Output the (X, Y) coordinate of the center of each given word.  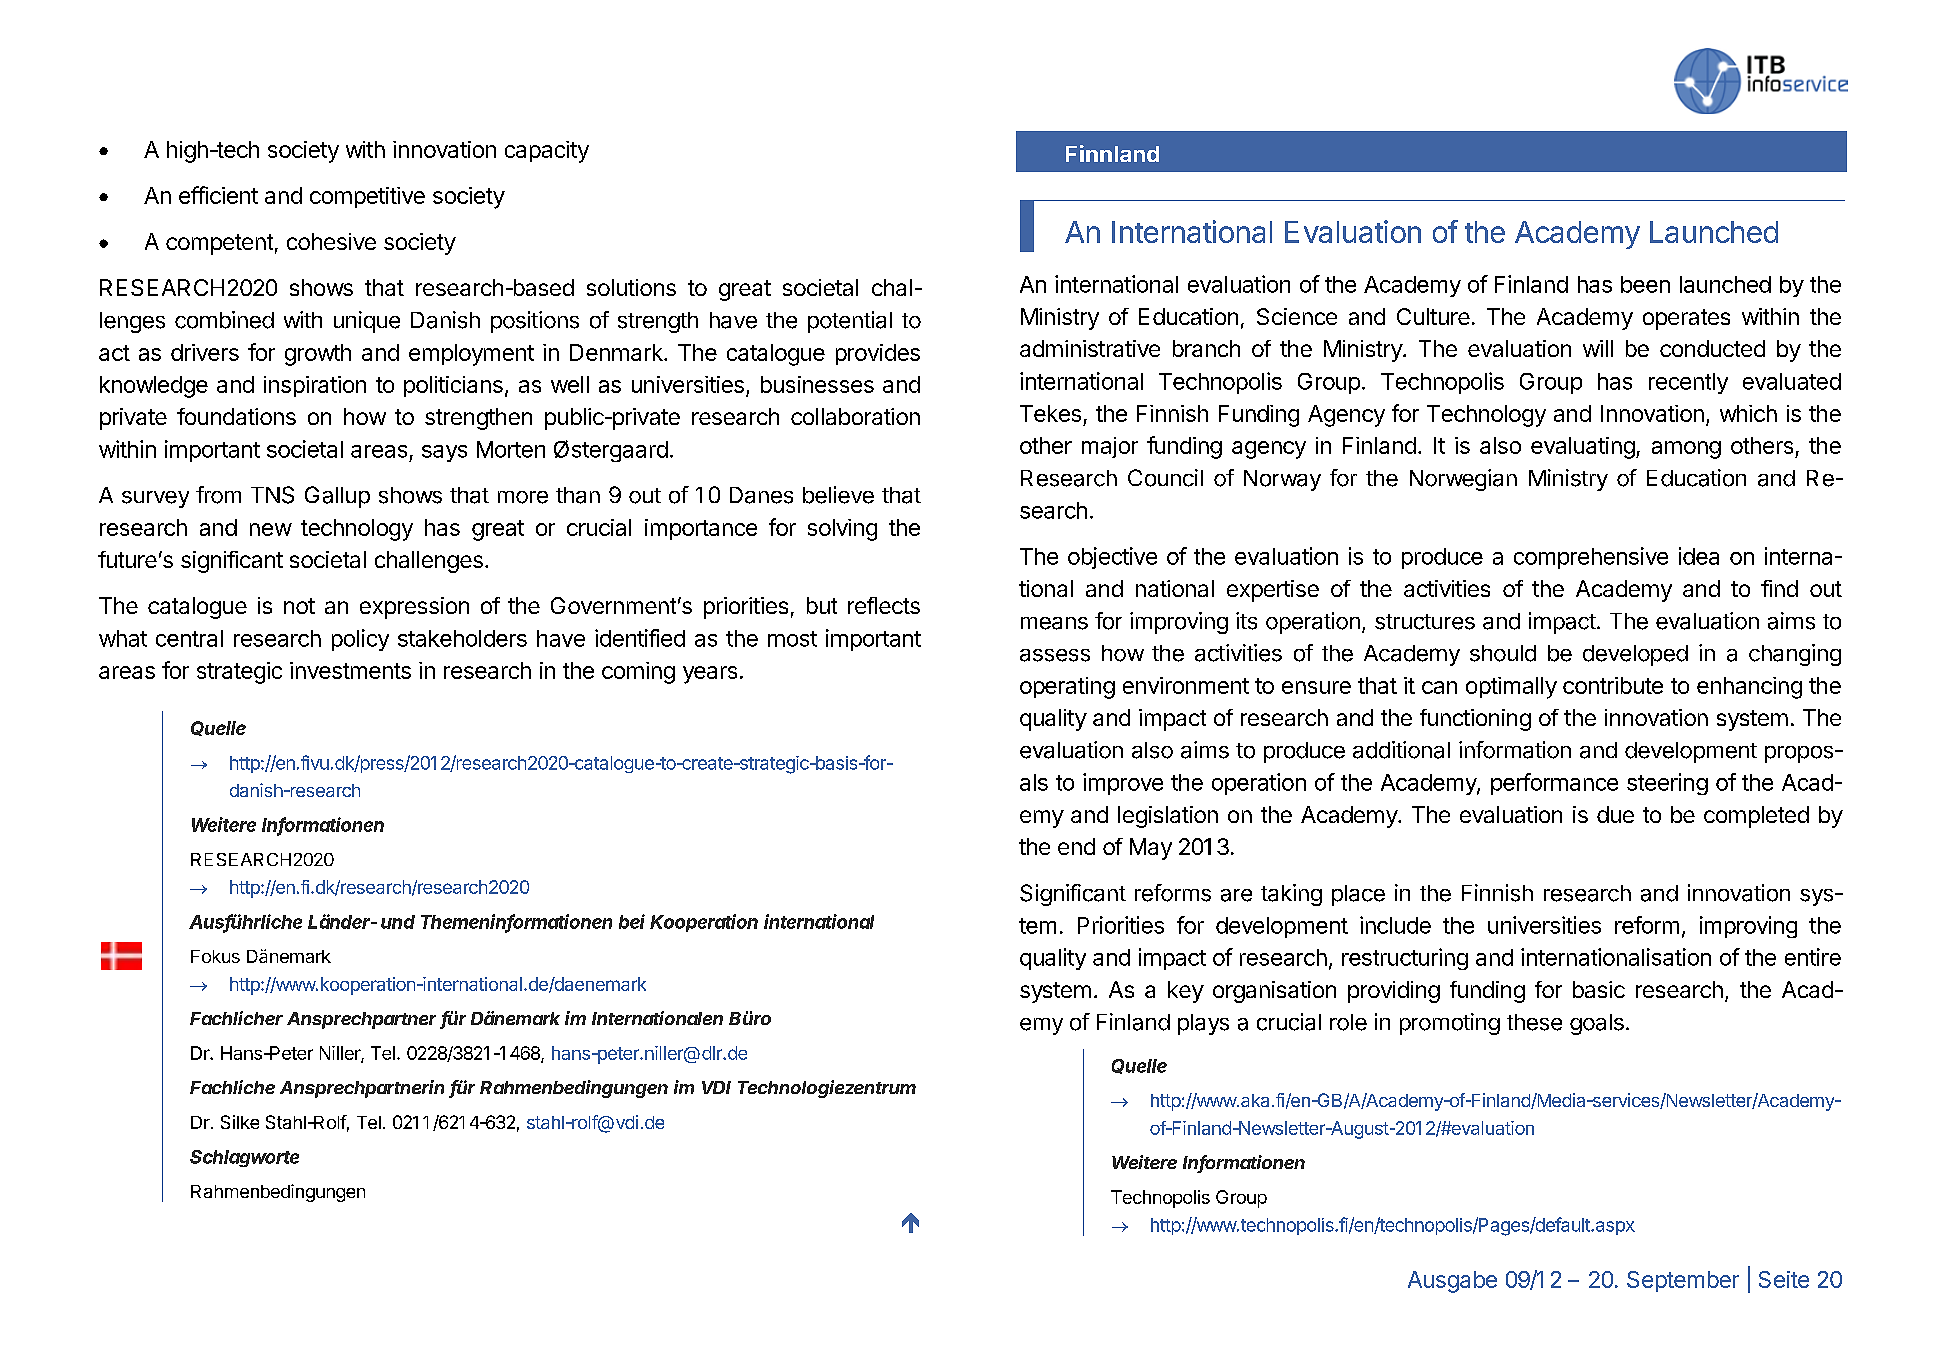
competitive (367, 197)
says (444, 453)
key (1186, 992)
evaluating (1583, 448)
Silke (240, 1122)
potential (850, 322)
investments (350, 670)
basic (1599, 989)
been (1645, 284)
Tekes (1050, 413)
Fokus (215, 956)
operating (1067, 688)
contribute (1613, 685)
